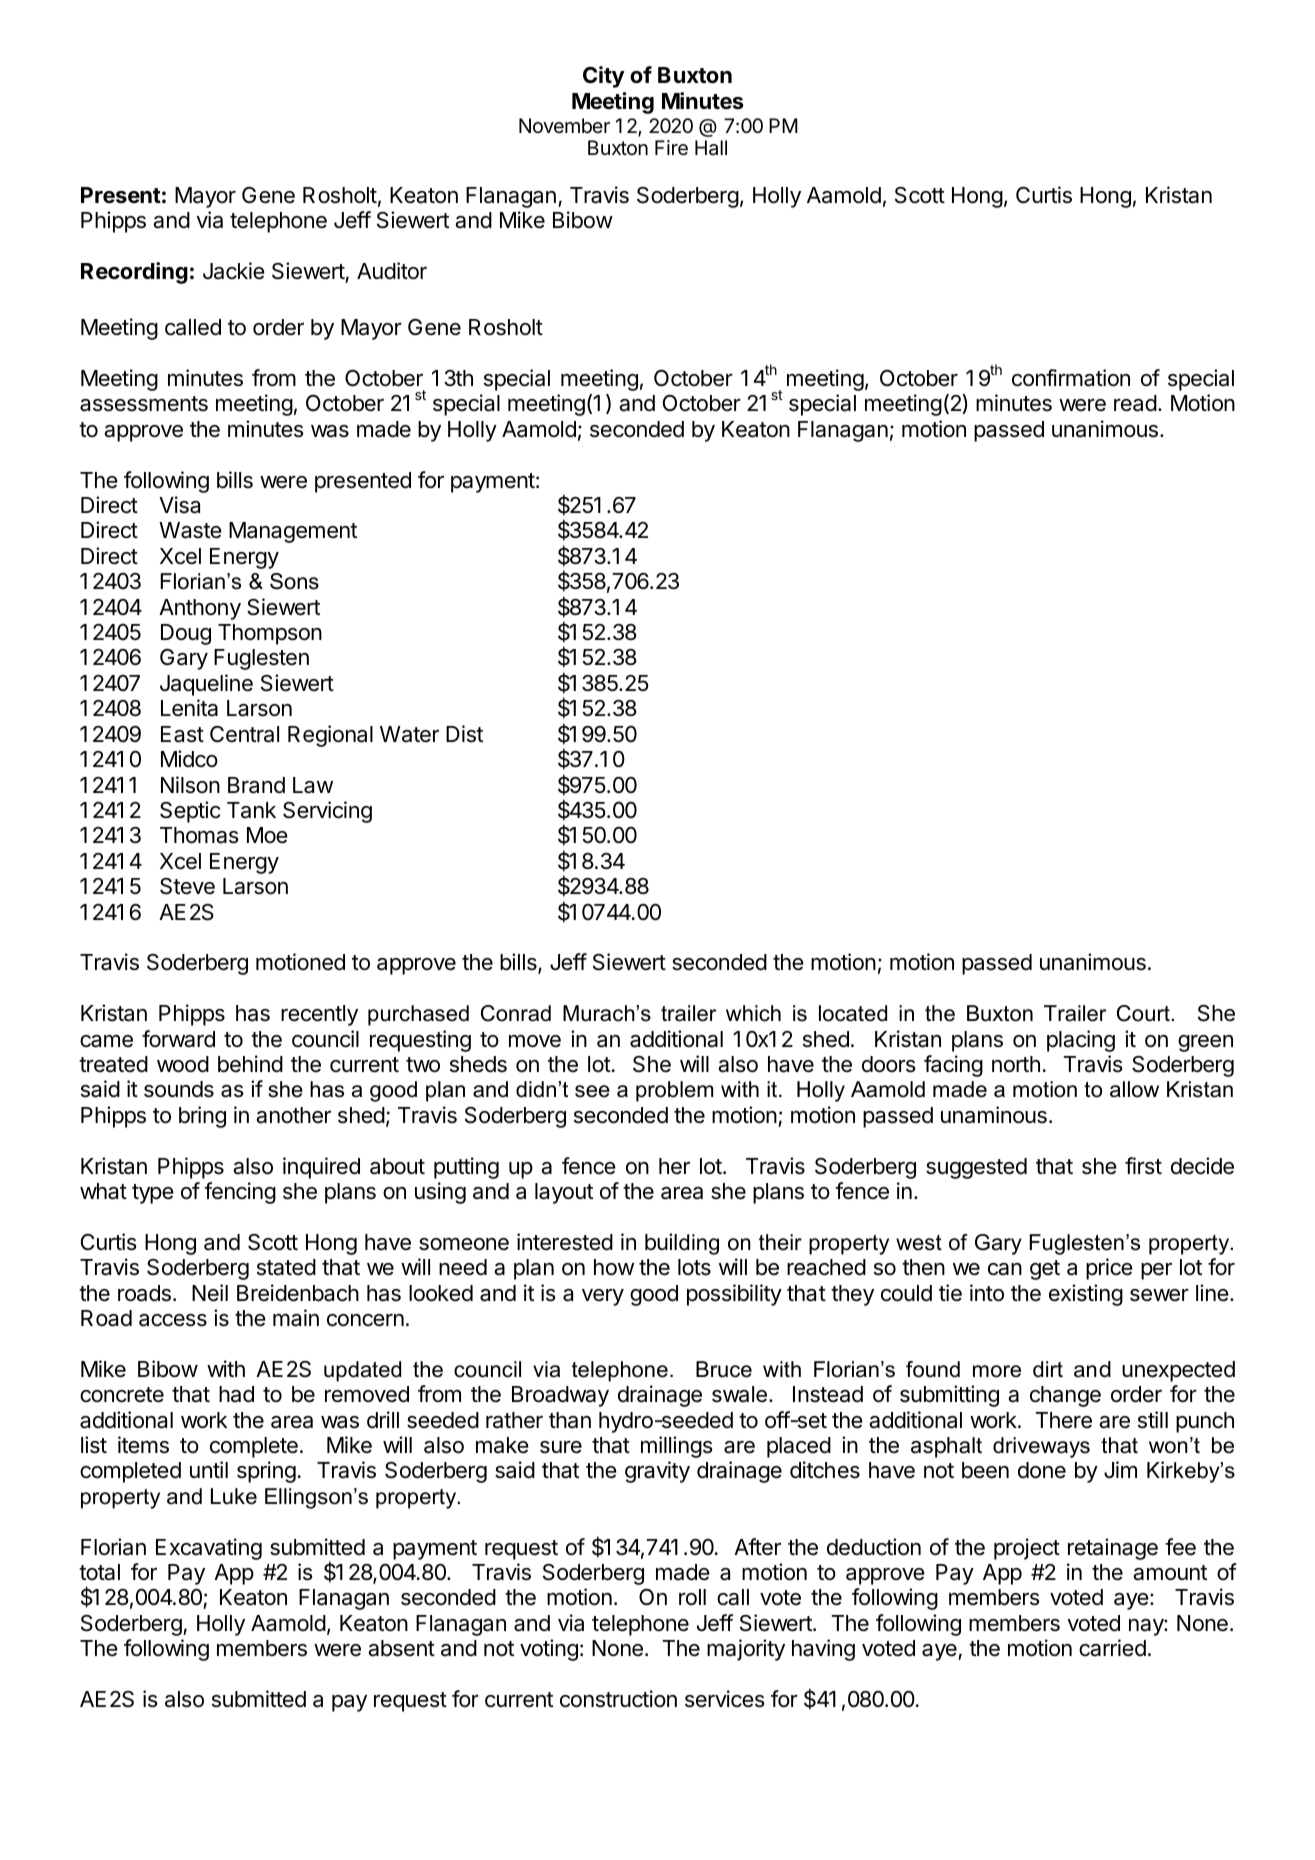 The width and height of the screenshot is (1315, 1860). What do you see at coordinates (618, 1699) in the screenshot?
I see `construction` at bounding box center [618, 1699].
